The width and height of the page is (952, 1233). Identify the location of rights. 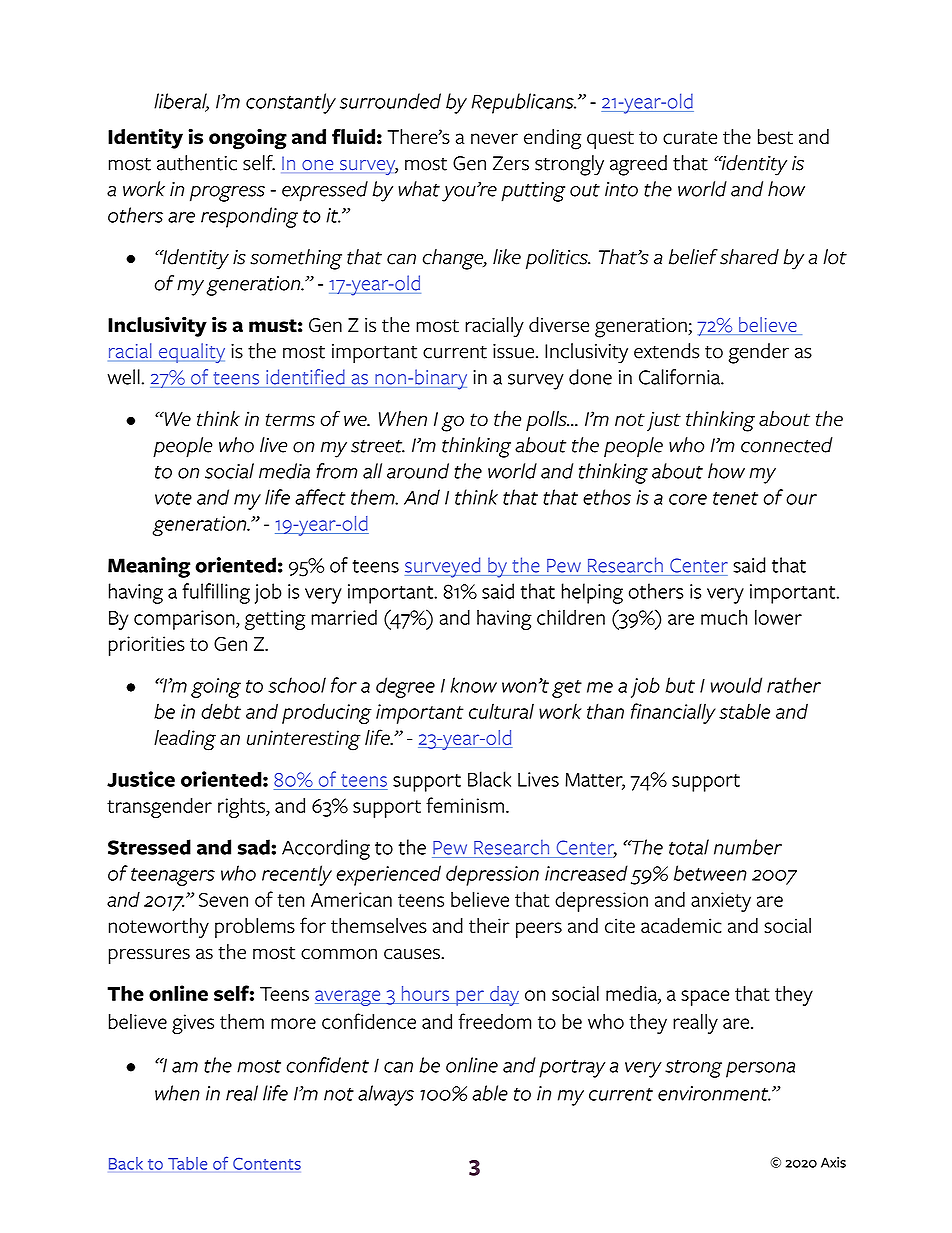
(242, 808).
